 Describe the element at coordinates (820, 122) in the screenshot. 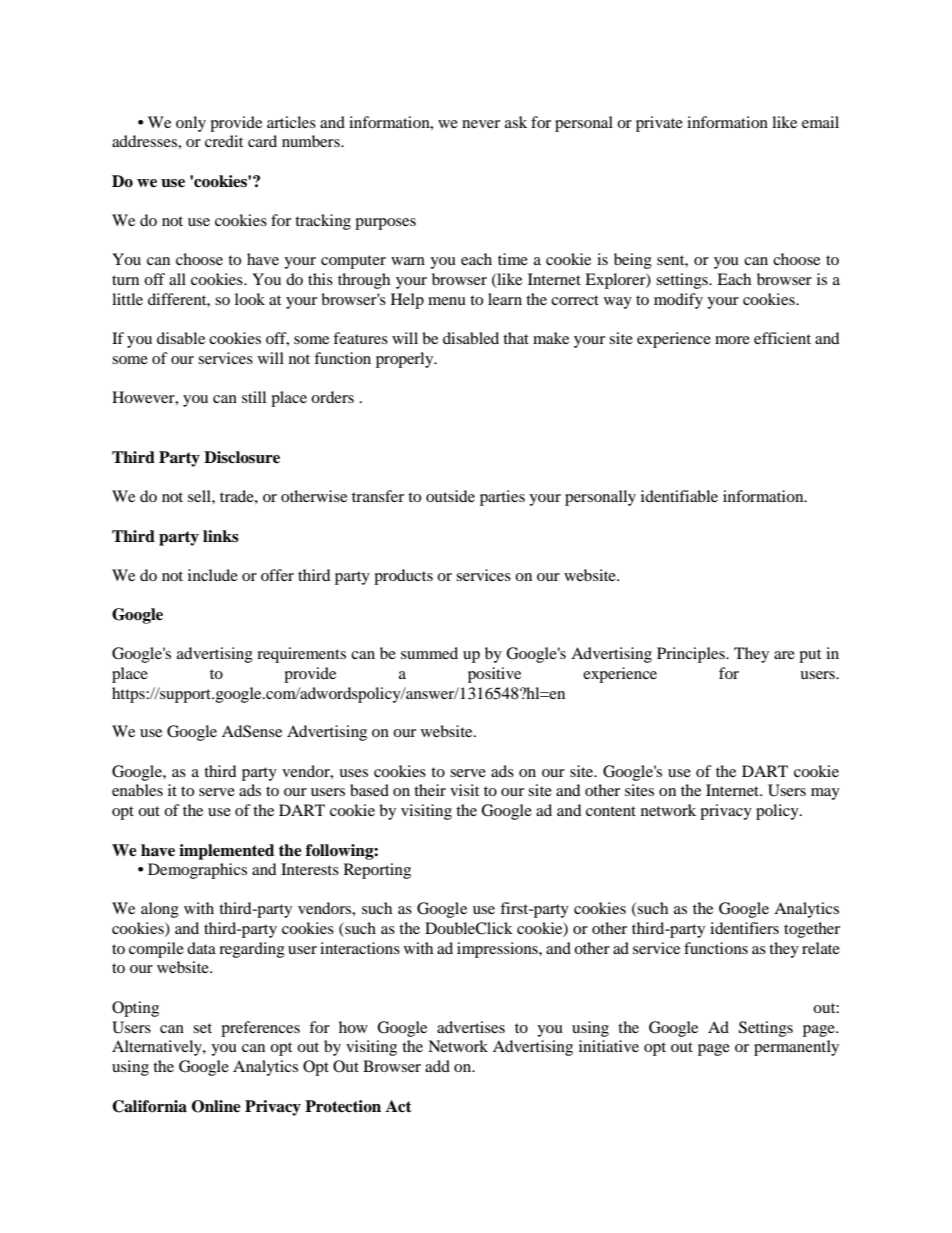

I see `email` at that location.
